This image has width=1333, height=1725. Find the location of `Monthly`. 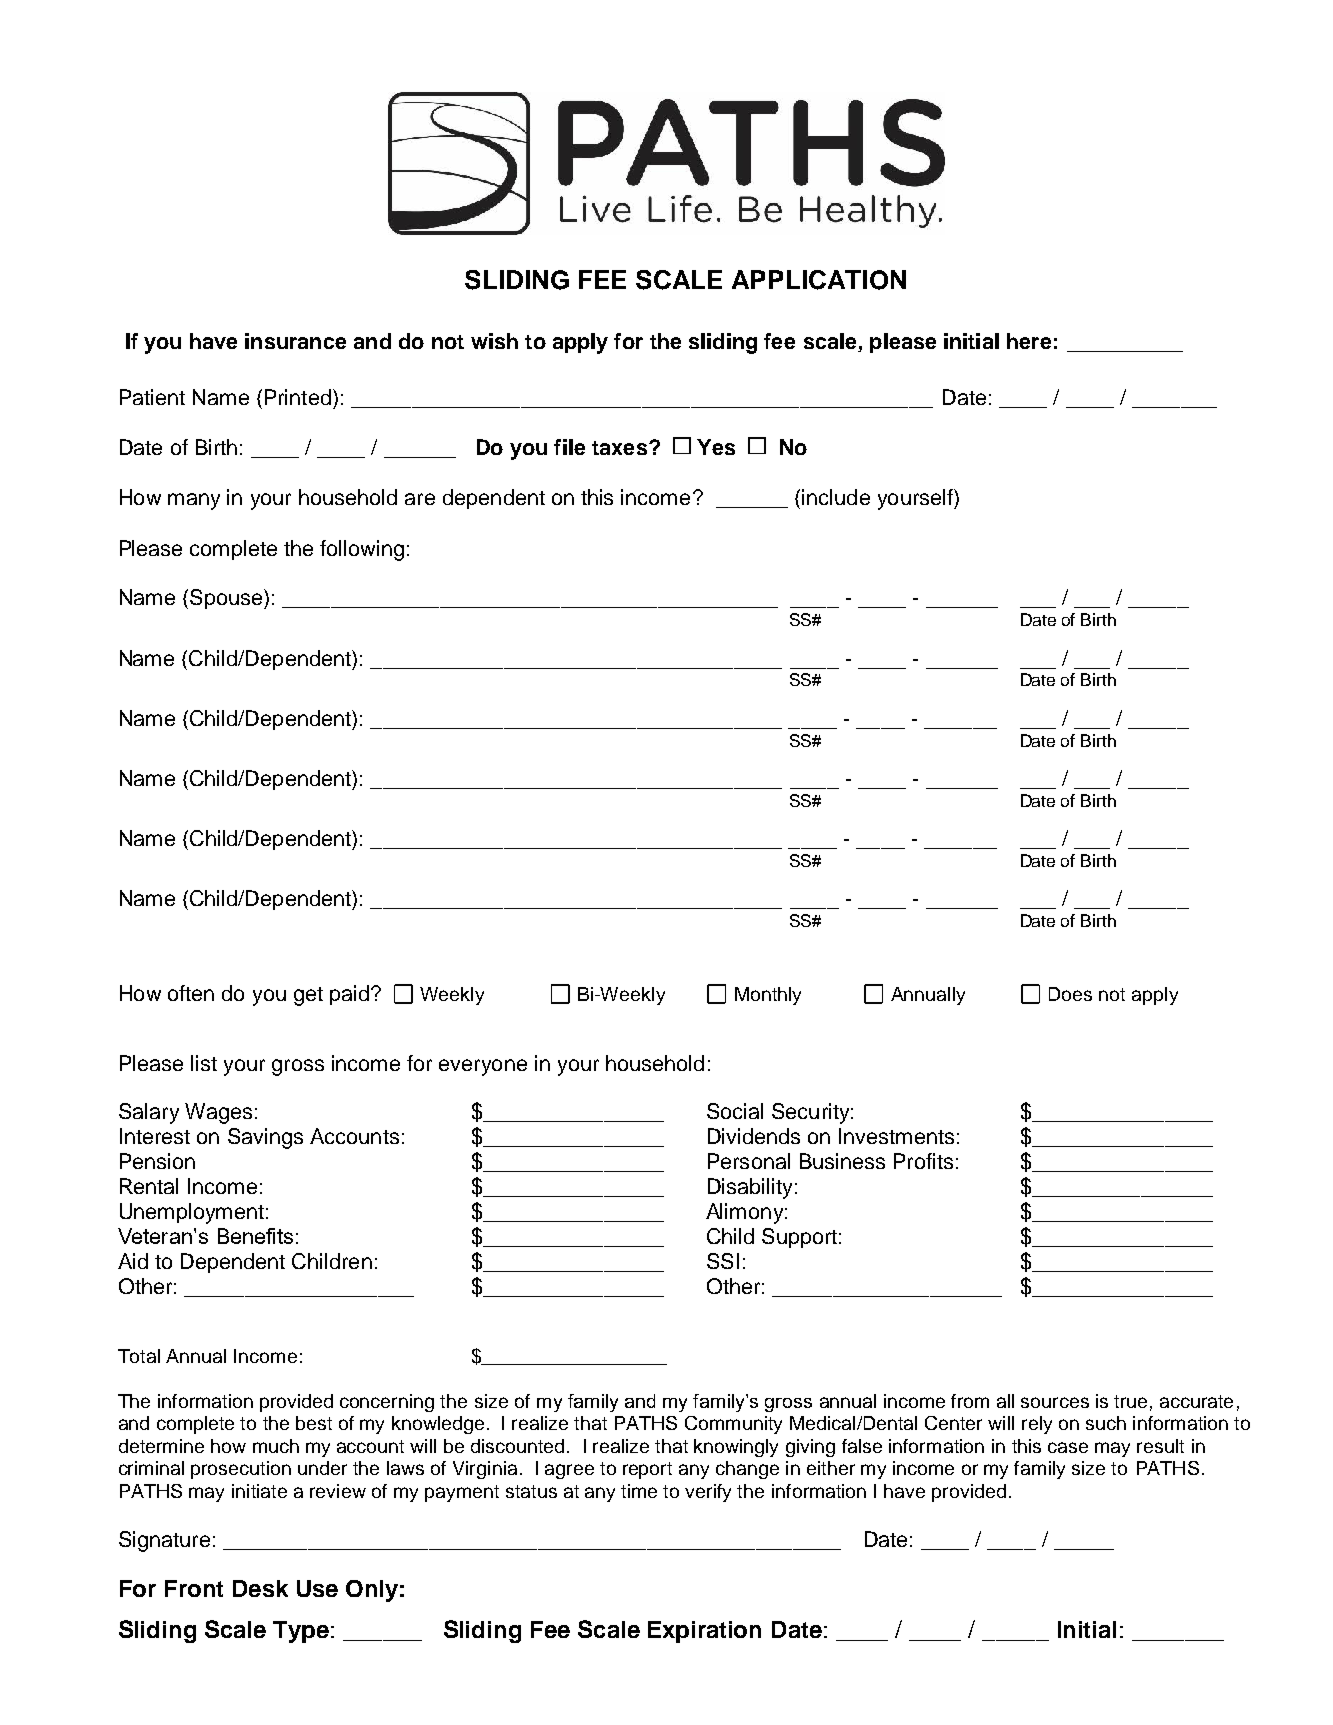

Monthly is located at coordinates (768, 996).
